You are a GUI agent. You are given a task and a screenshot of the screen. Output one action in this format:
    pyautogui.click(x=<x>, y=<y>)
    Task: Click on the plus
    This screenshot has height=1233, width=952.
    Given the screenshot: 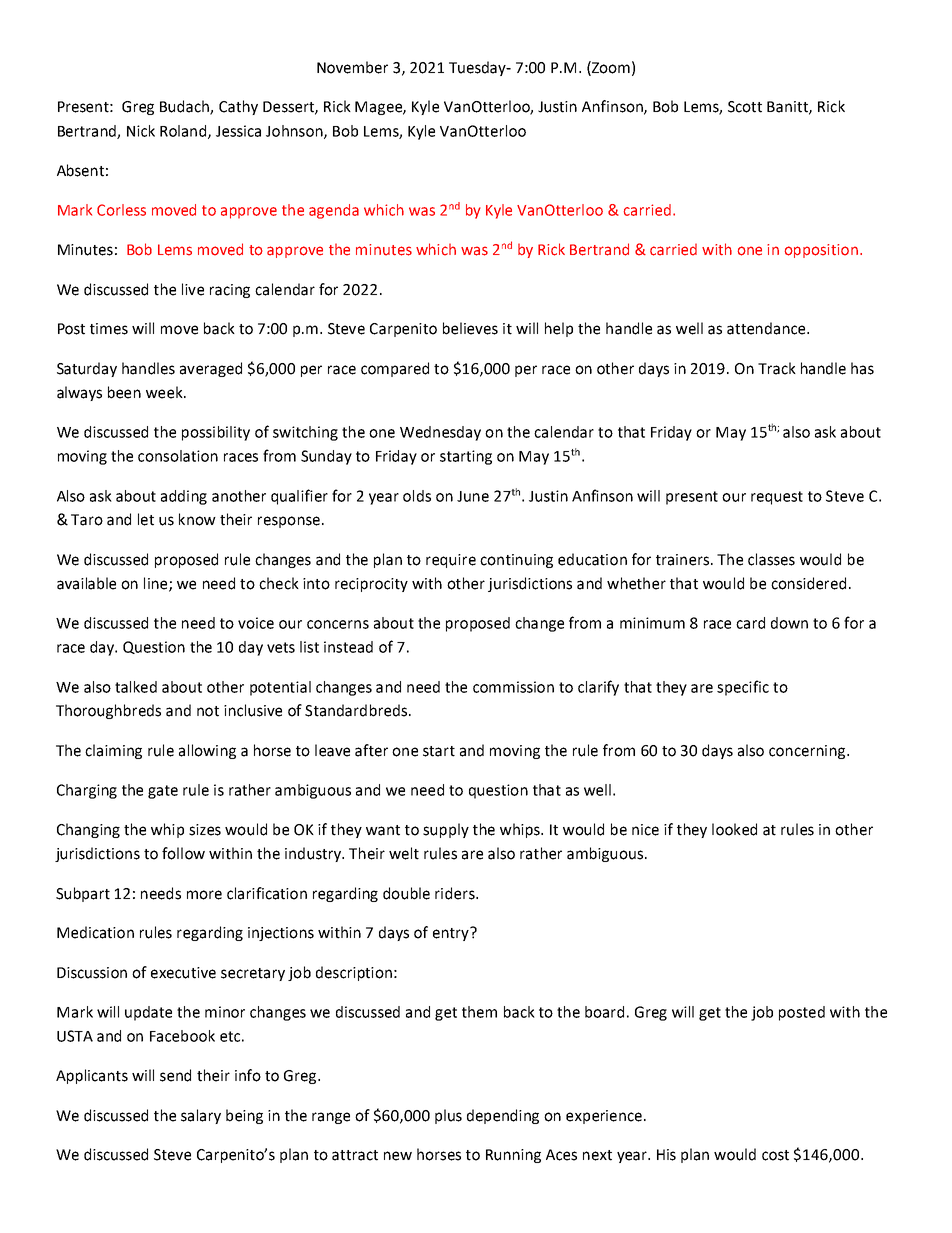 What is the action you would take?
    pyautogui.click(x=448, y=1116)
